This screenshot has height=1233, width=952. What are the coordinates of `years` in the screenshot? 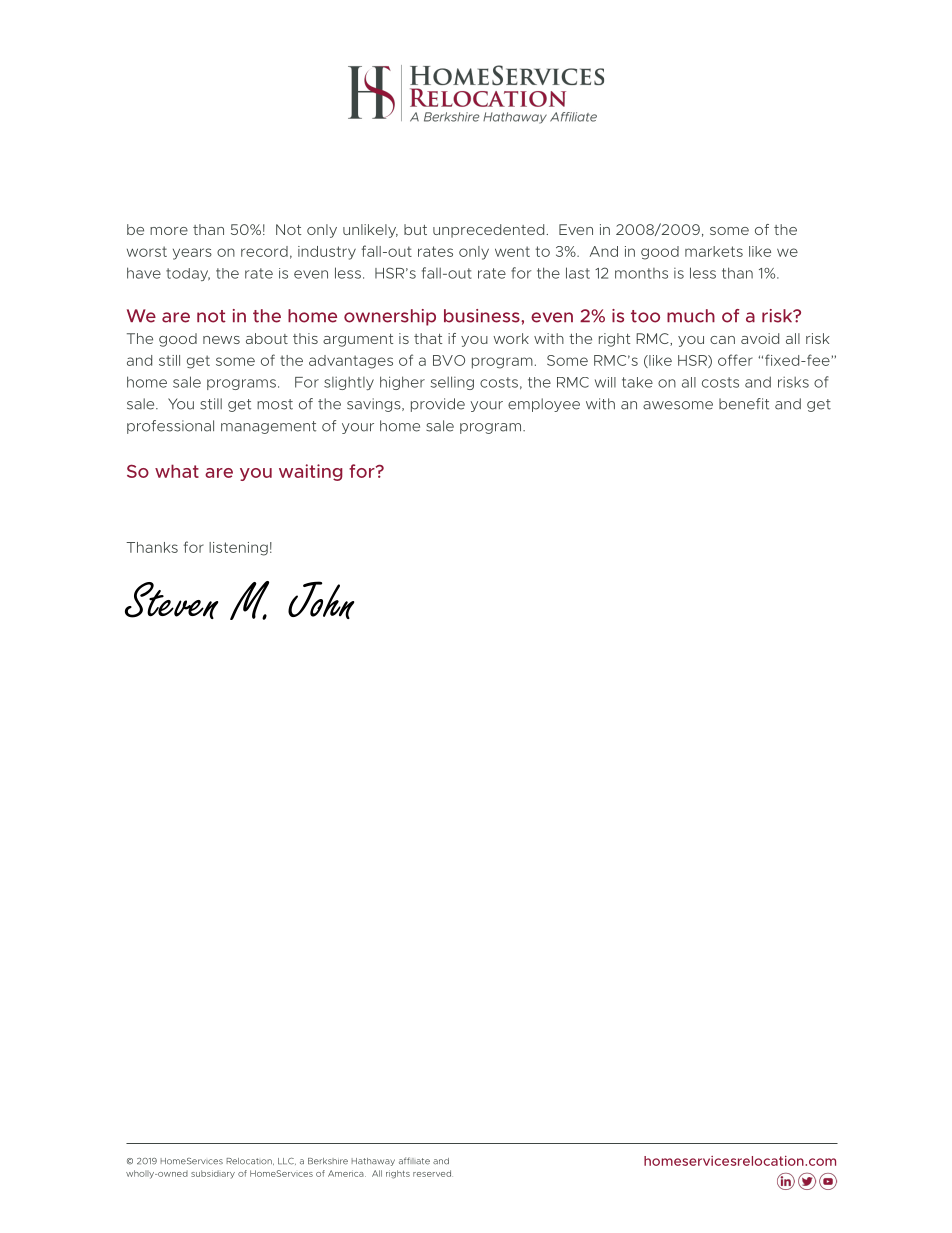 It's located at (192, 254).
